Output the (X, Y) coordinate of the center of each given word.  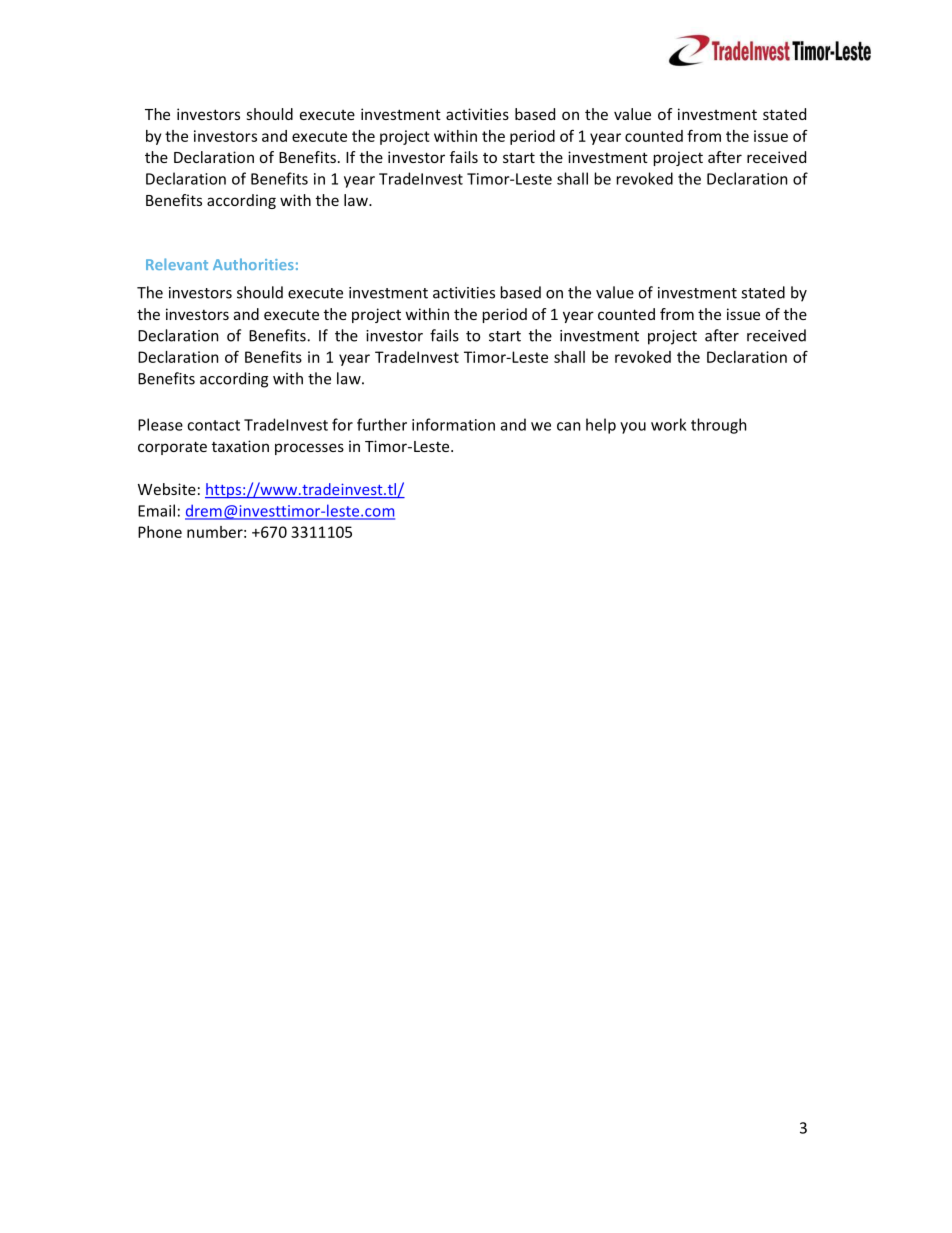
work (668, 424)
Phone (160, 532)
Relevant (177, 264)
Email (156, 510)
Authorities (253, 264)
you (633, 428)
